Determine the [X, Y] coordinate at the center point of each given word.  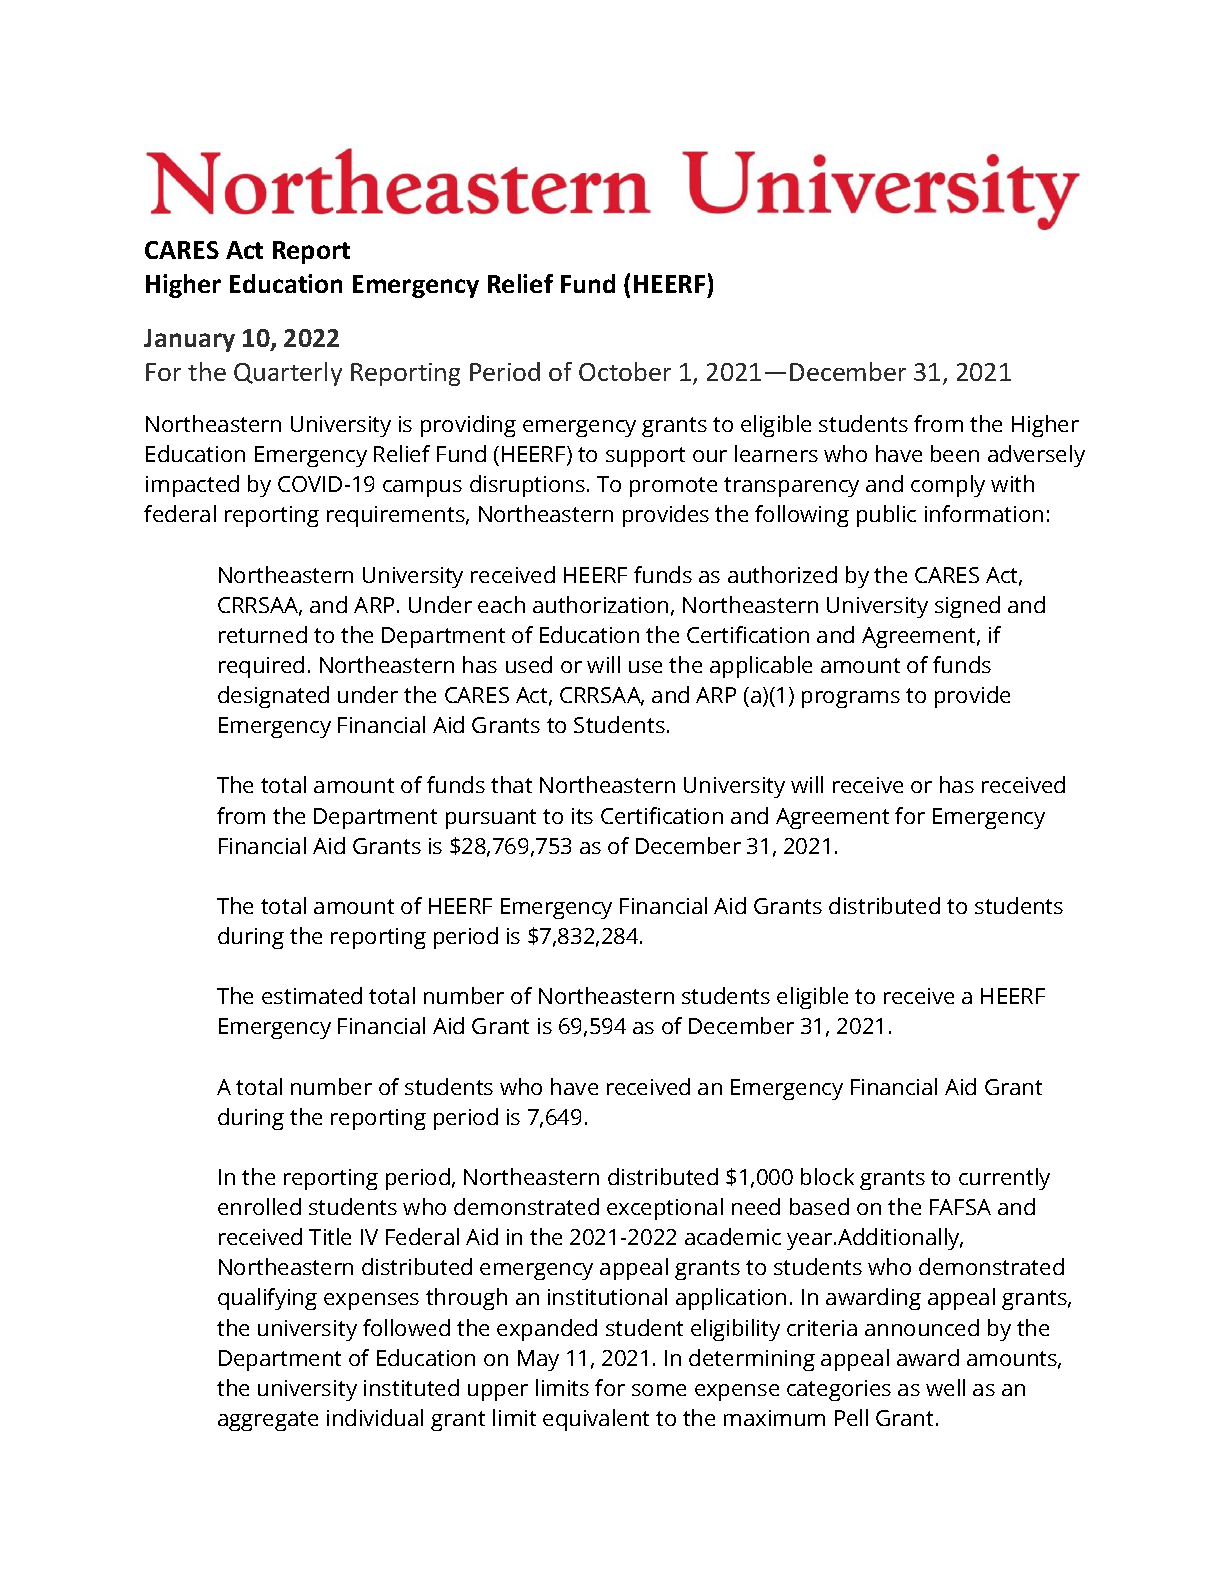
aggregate [268, 1421]
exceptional [665, 1209]
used [529, 664]
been [955, 453]
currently [1004, 1179]
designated [273, 697]
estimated [312, 995]
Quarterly [288, 374]
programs [851, 699]
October [625, 371]
